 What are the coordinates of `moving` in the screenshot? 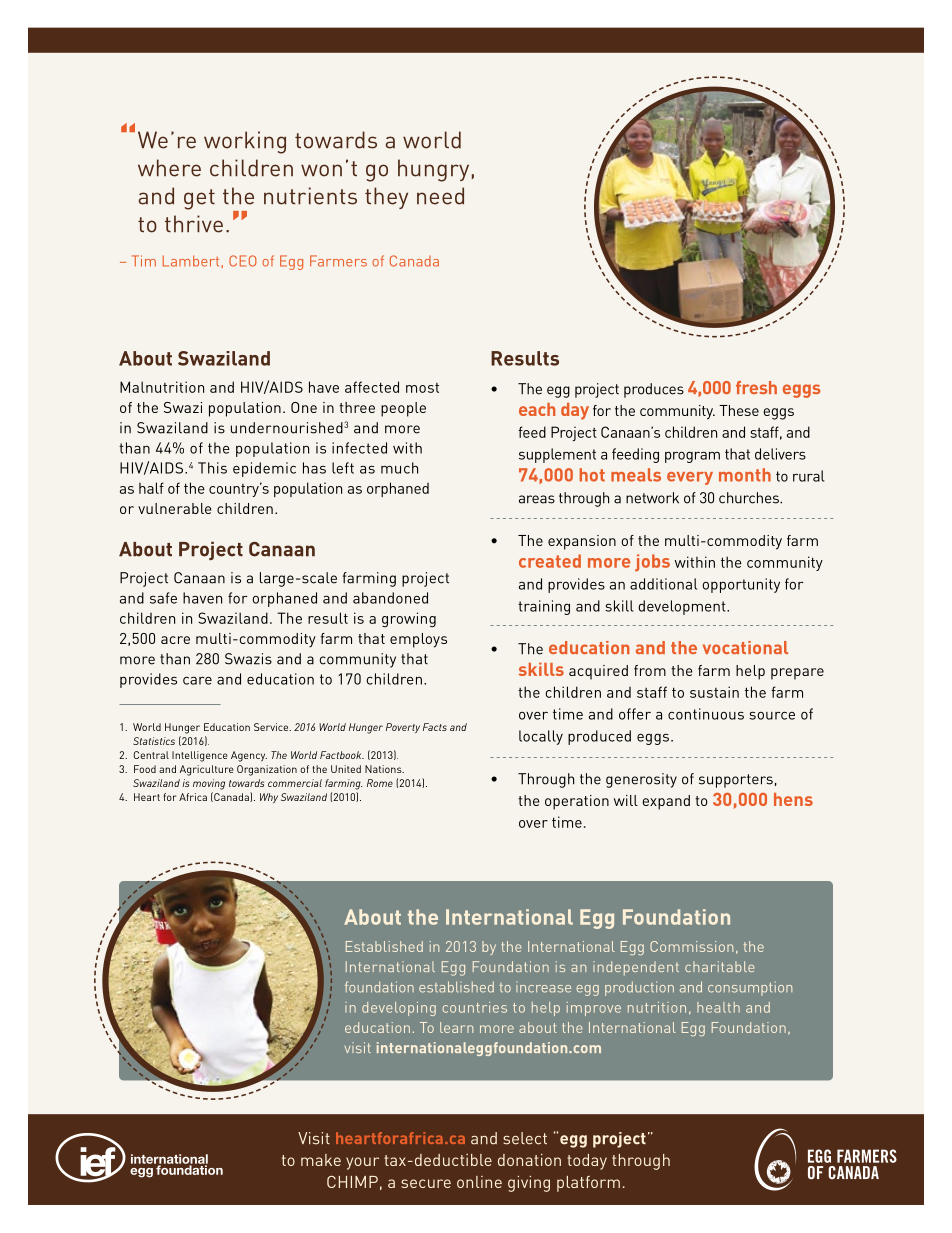 It's located at (209, 784).
